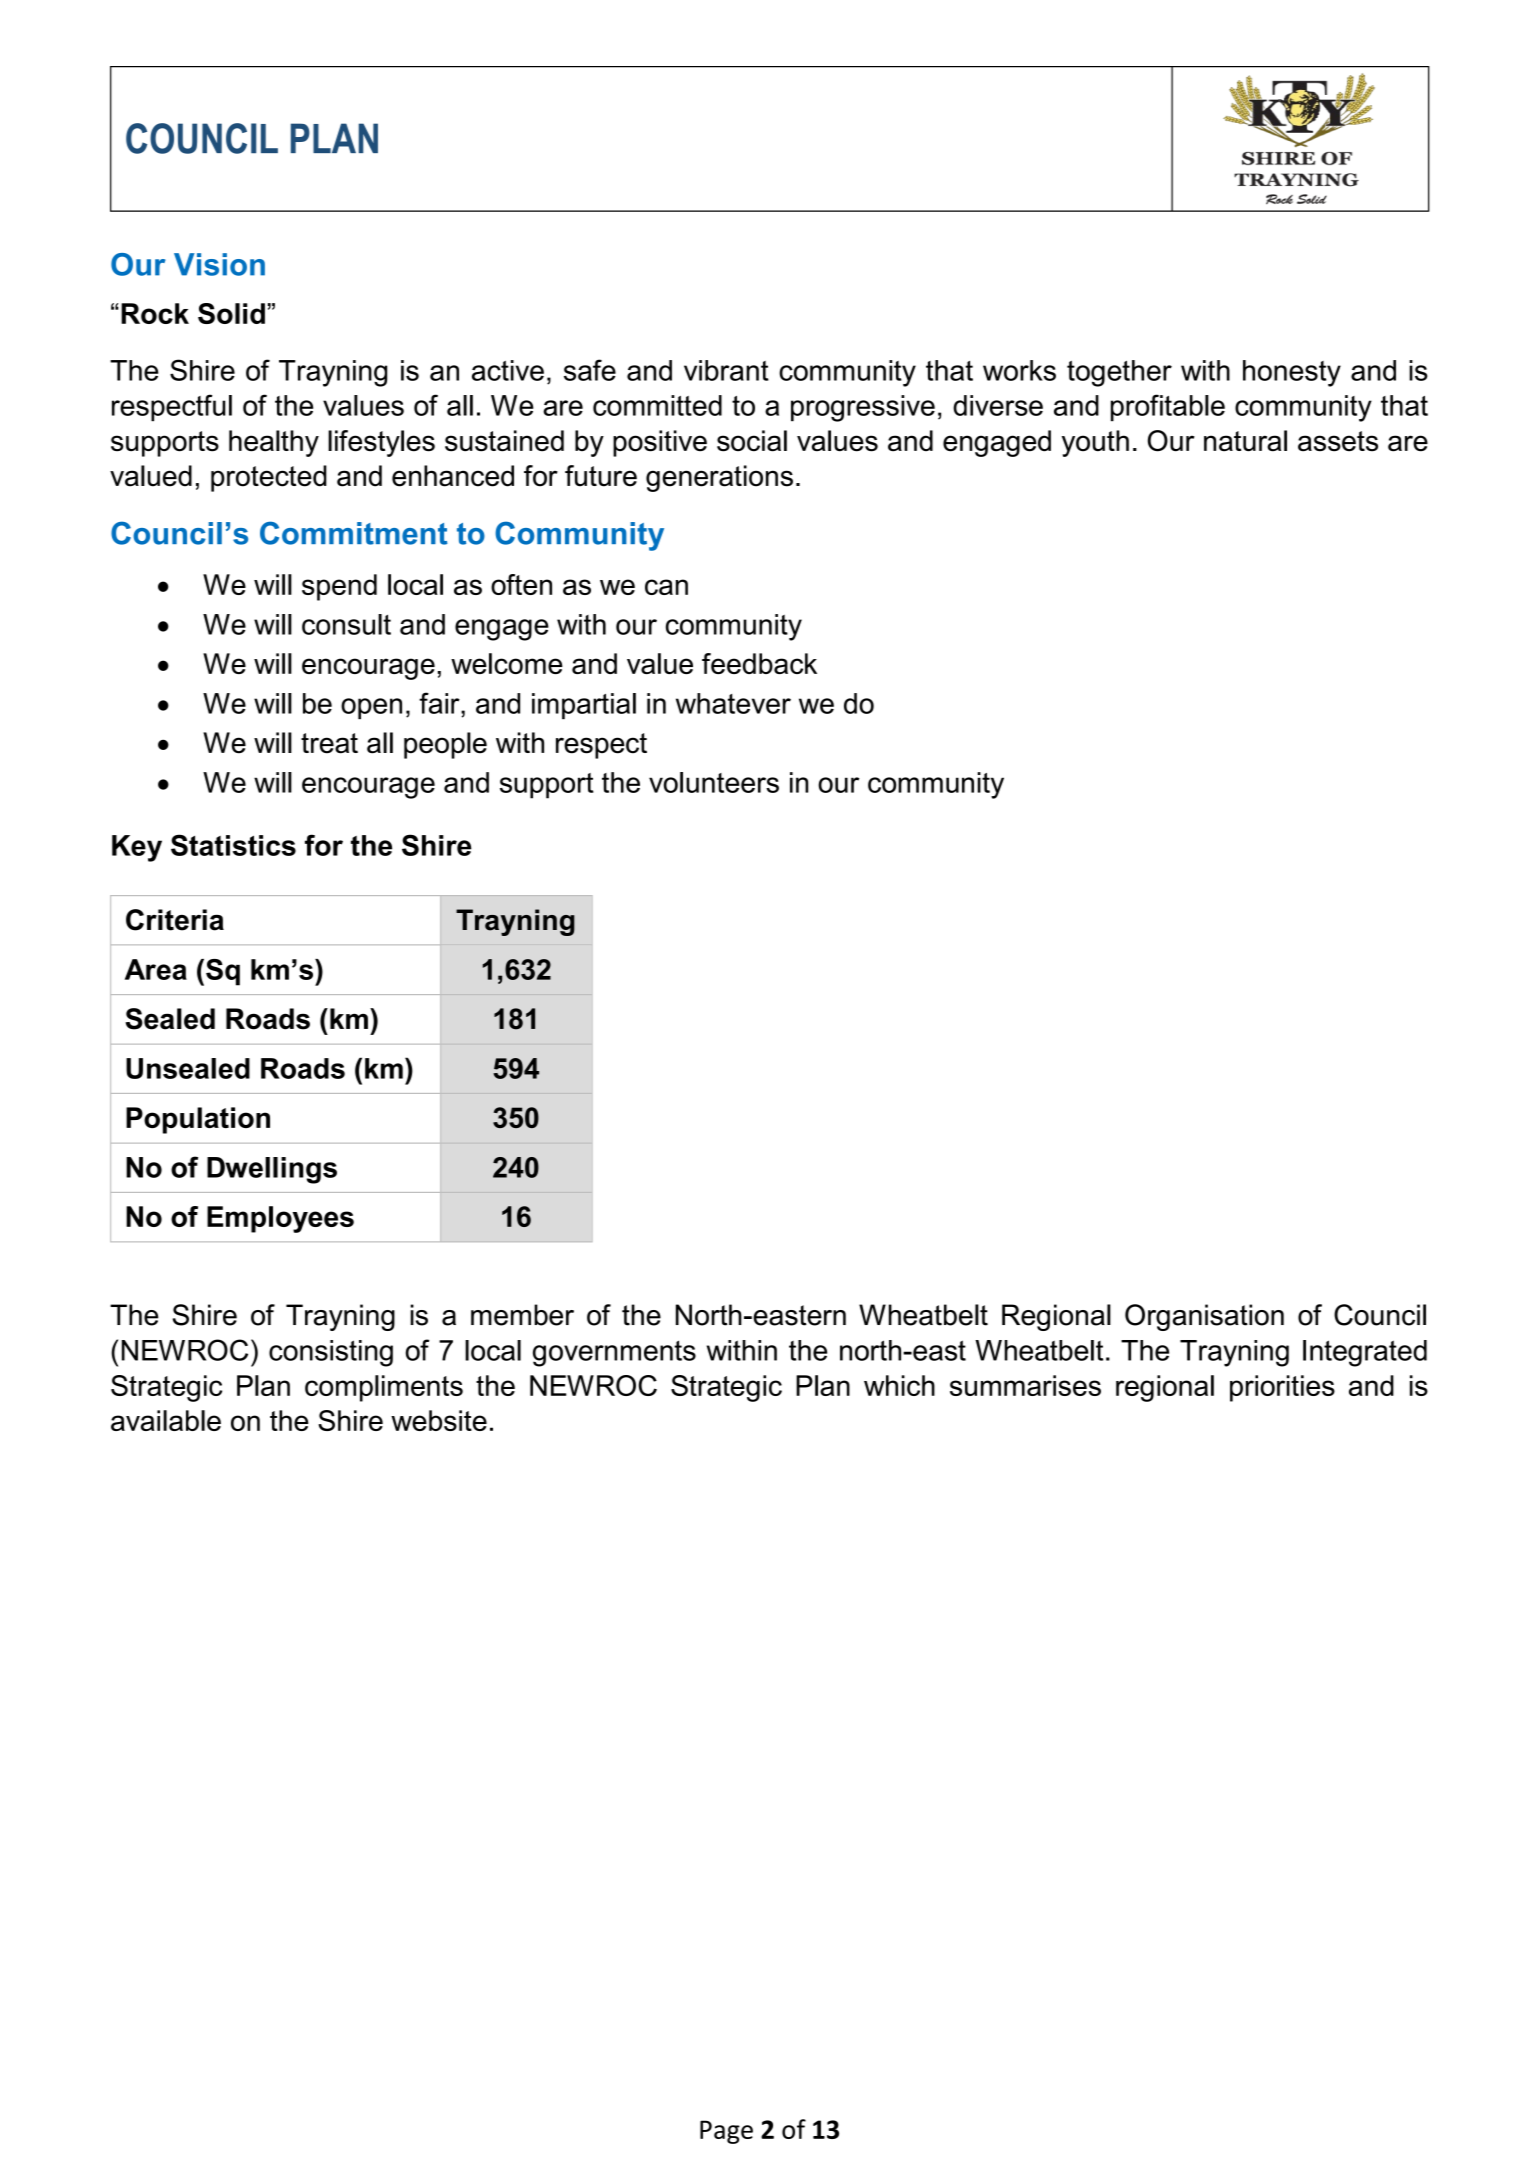  What do you see at coordinates (1025, 1385) in the screenshot?
I see `summarises` at bounding box center [1025, 1385].
